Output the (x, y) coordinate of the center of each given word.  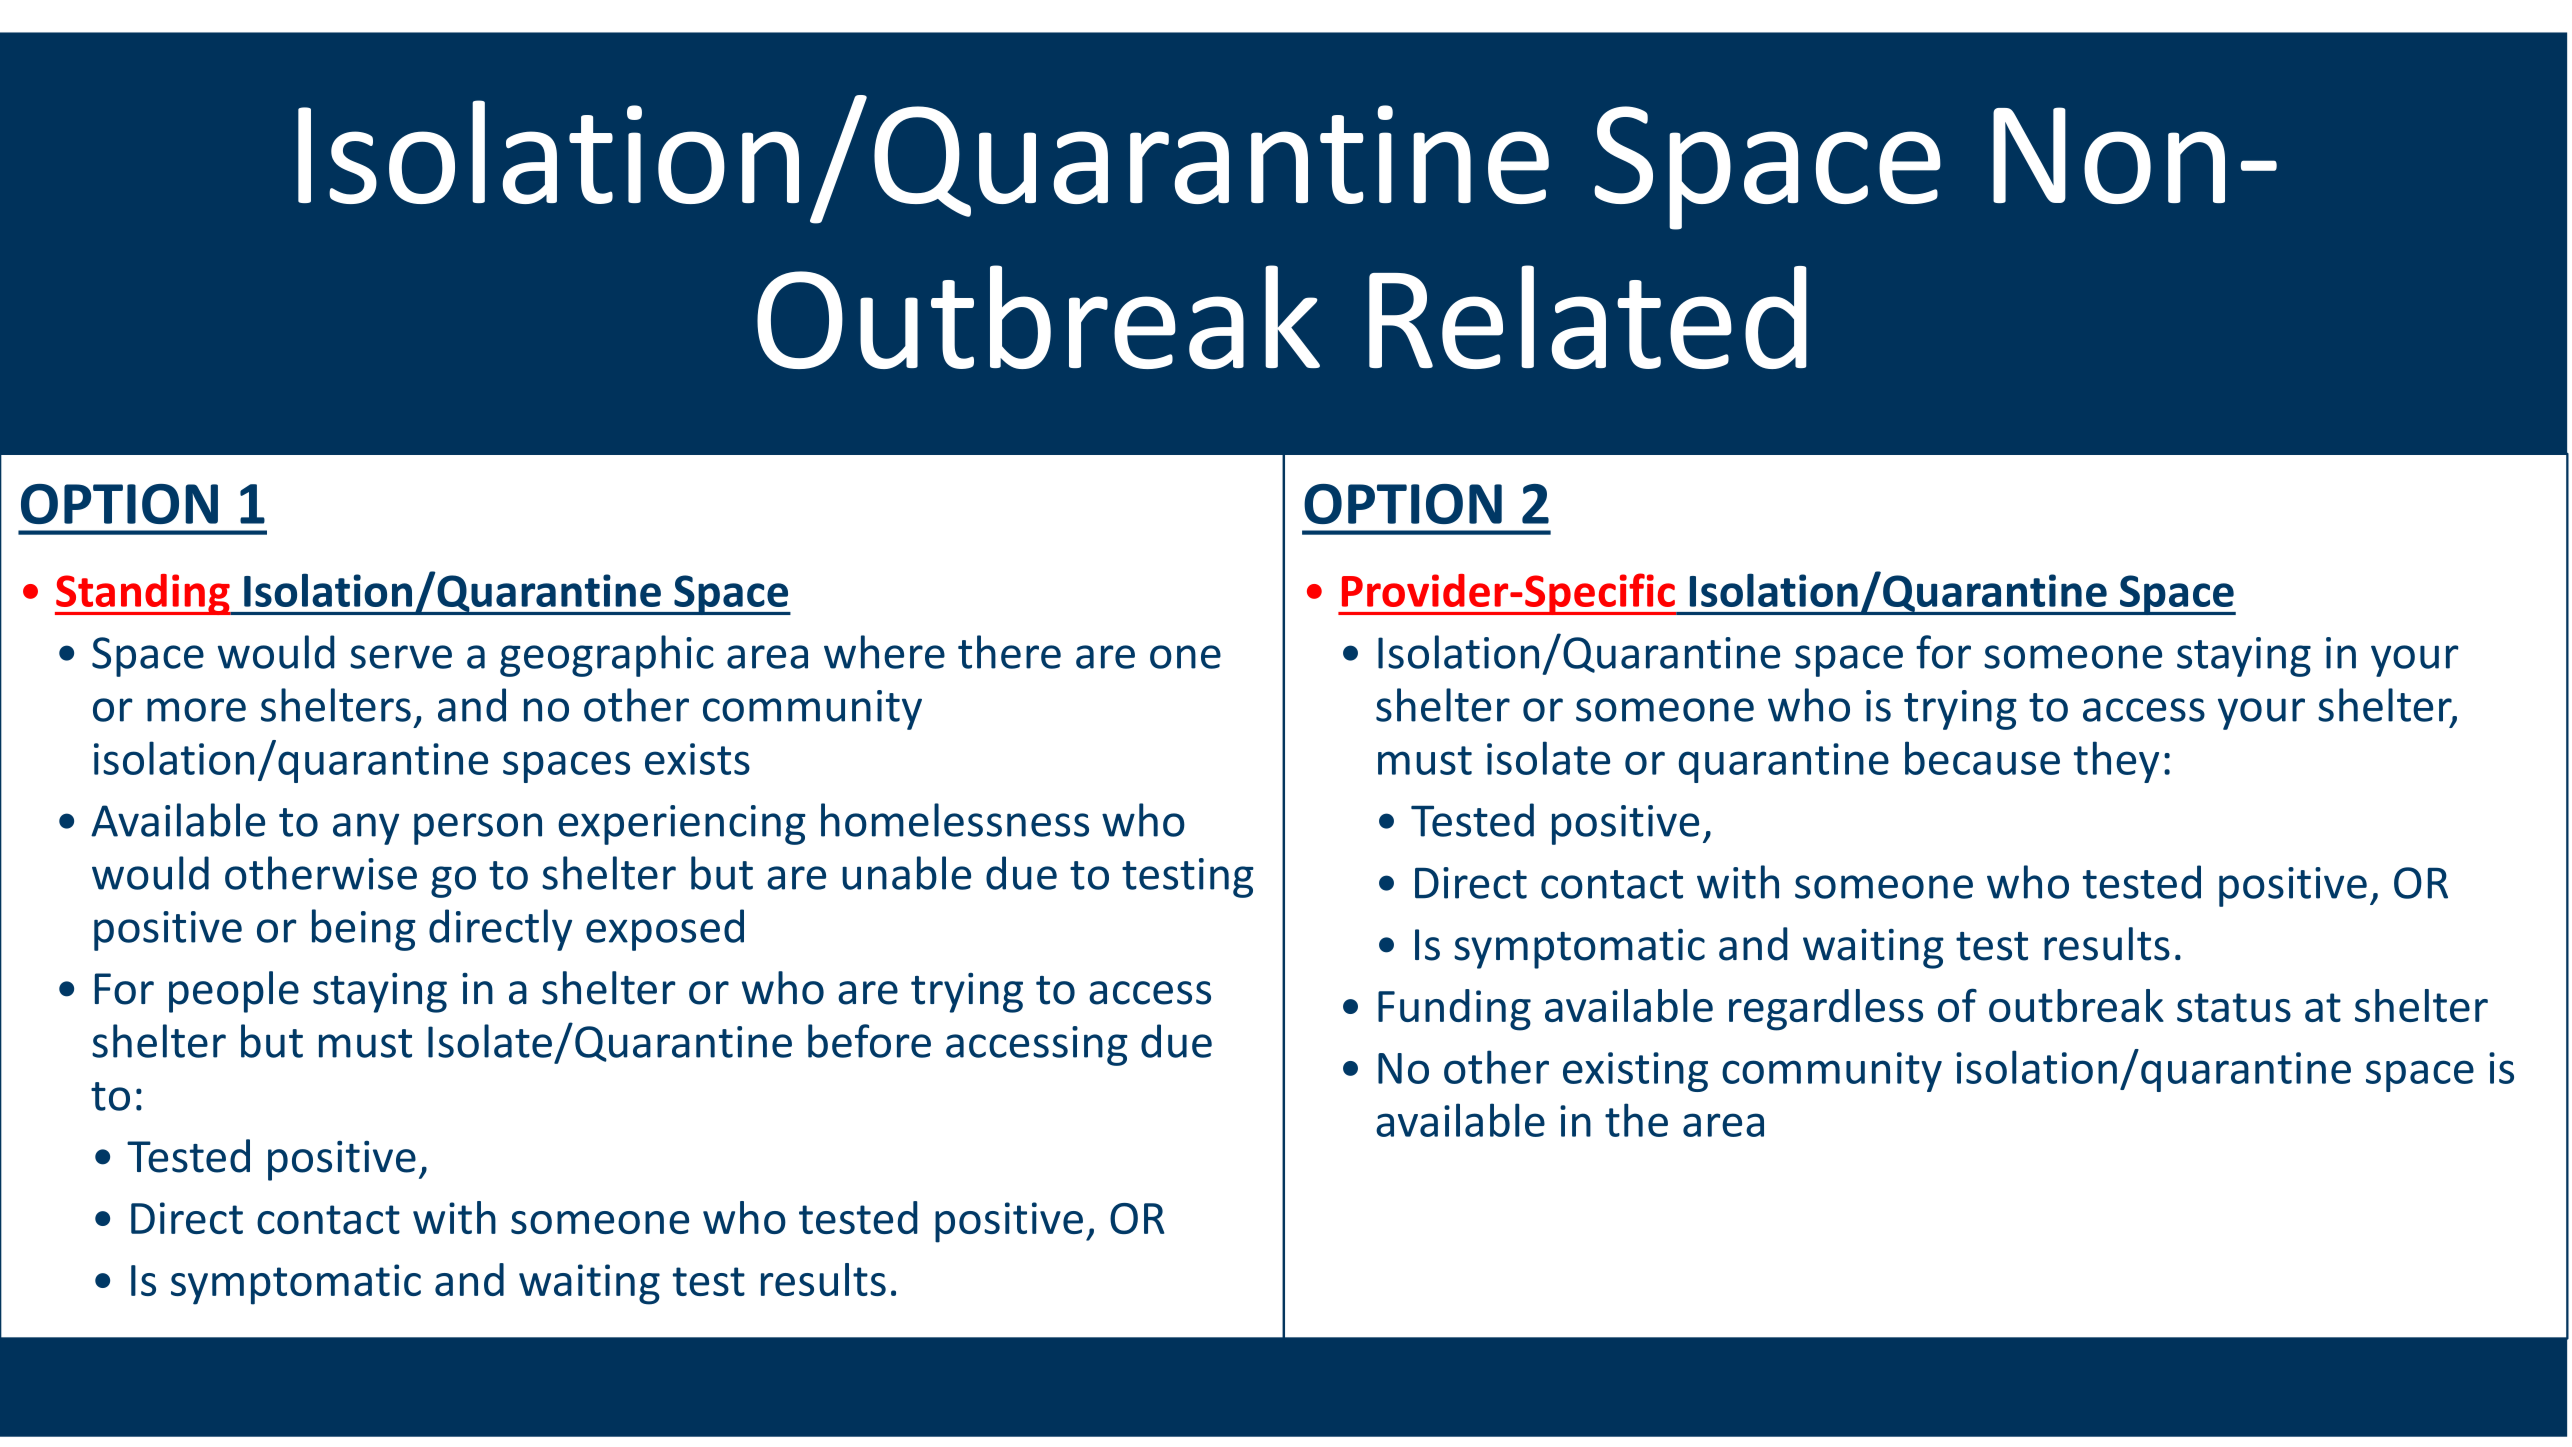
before (869, 1041)
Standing (143, 594)
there (1009, 652)
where (884, 652)
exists (697, 759)
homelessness (955, 820)
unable (906, 873)
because (1982, 758)
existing (1635, 1072)
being (364, 930)
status (2234, 1007)
